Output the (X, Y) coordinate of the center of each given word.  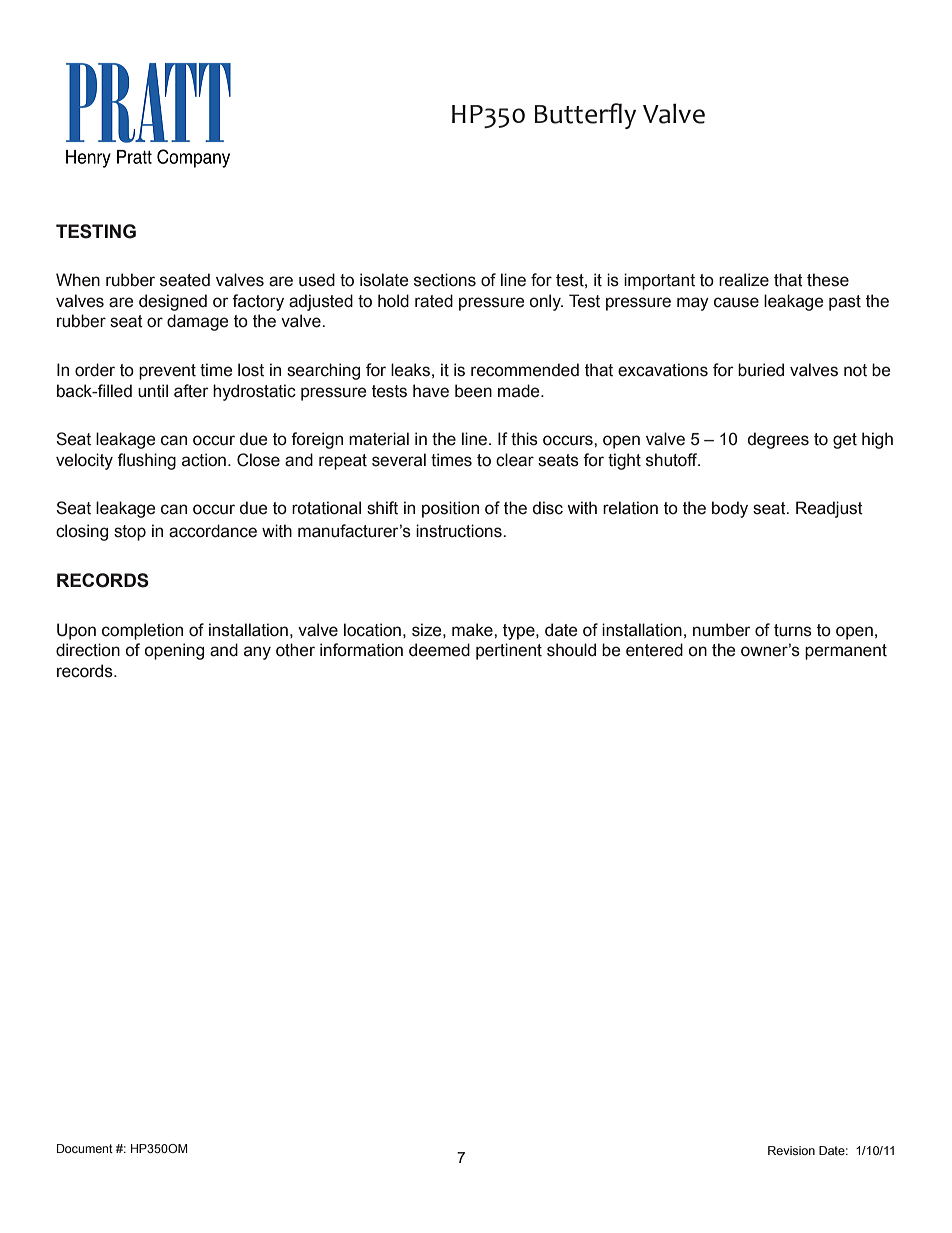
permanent (846, 652)
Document (85, 1148)
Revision (791, 1150)
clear (515, 460)
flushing (146, 461)
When (78, 280)
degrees (778, 440)
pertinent (509, 651)
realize (744, 280)
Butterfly (585, 116)
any (257, 653)
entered (654, 650)
